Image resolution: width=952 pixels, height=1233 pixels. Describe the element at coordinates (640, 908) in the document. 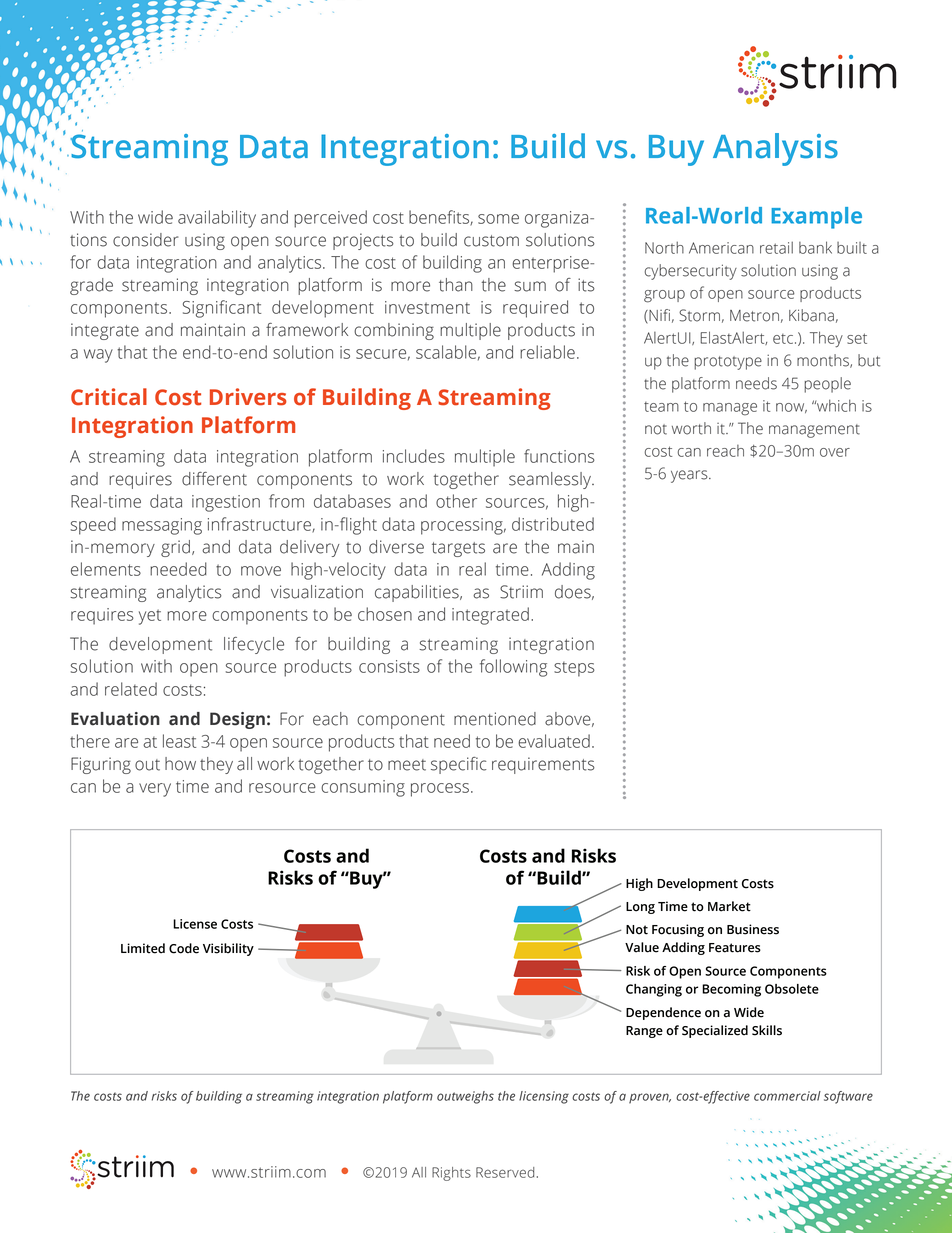

I see `Long` at that location.
